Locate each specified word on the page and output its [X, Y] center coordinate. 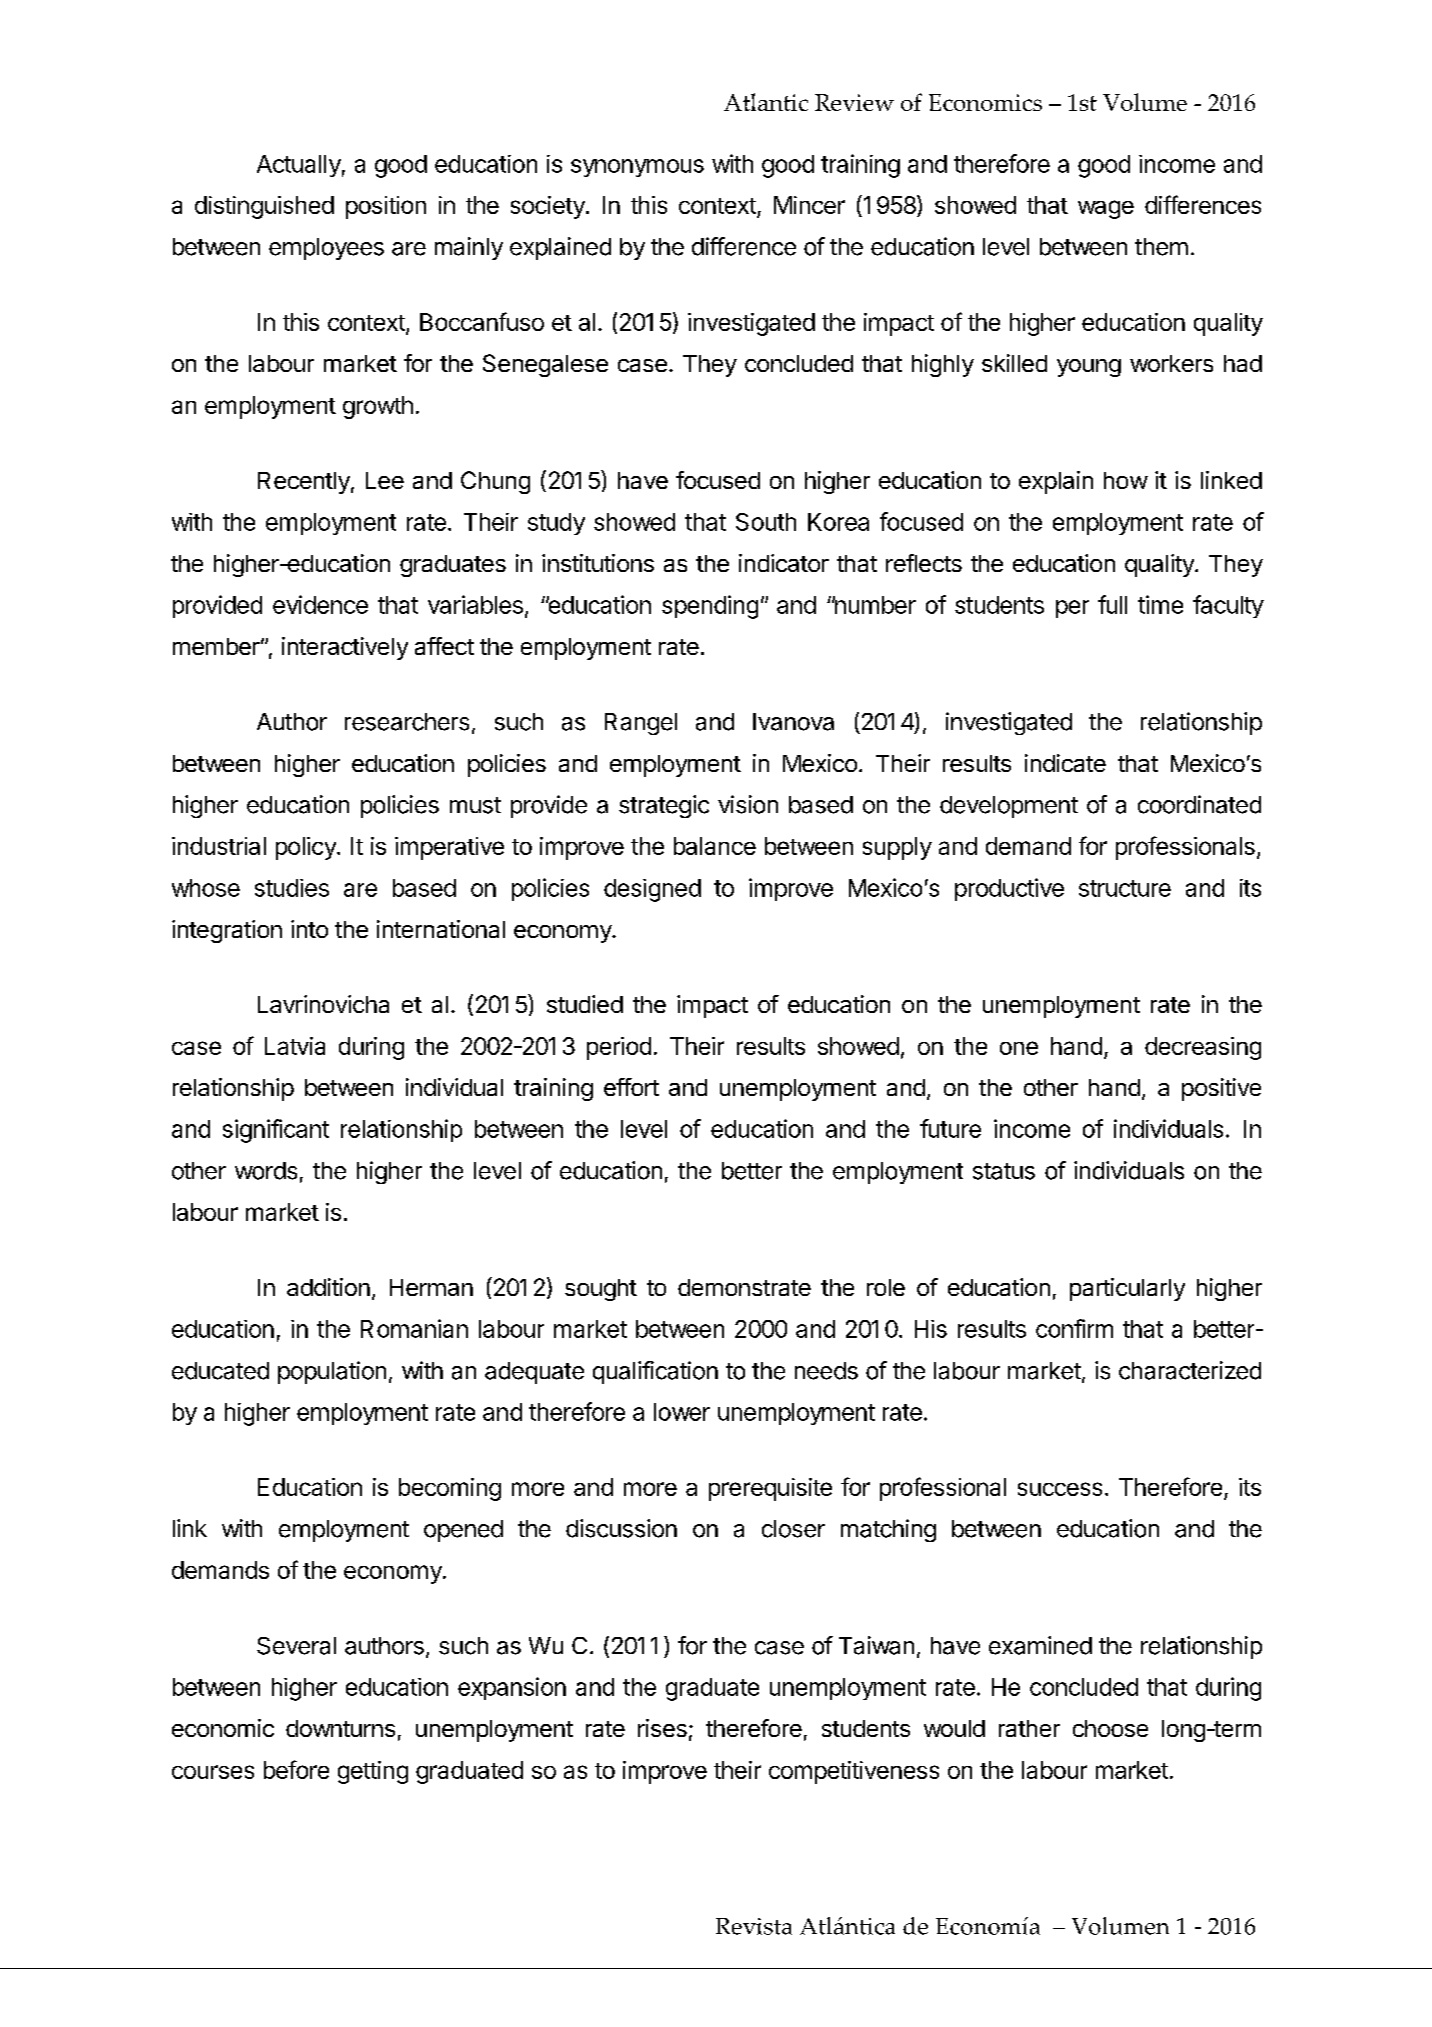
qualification [655, 1372]
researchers [407, 722]
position [386, 207]
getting [373, 1772]
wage [1106, 209]
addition [328, 1287]
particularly [1127, 1289]
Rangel [641, 724]
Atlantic [766, 102]
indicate [1065, 763]
